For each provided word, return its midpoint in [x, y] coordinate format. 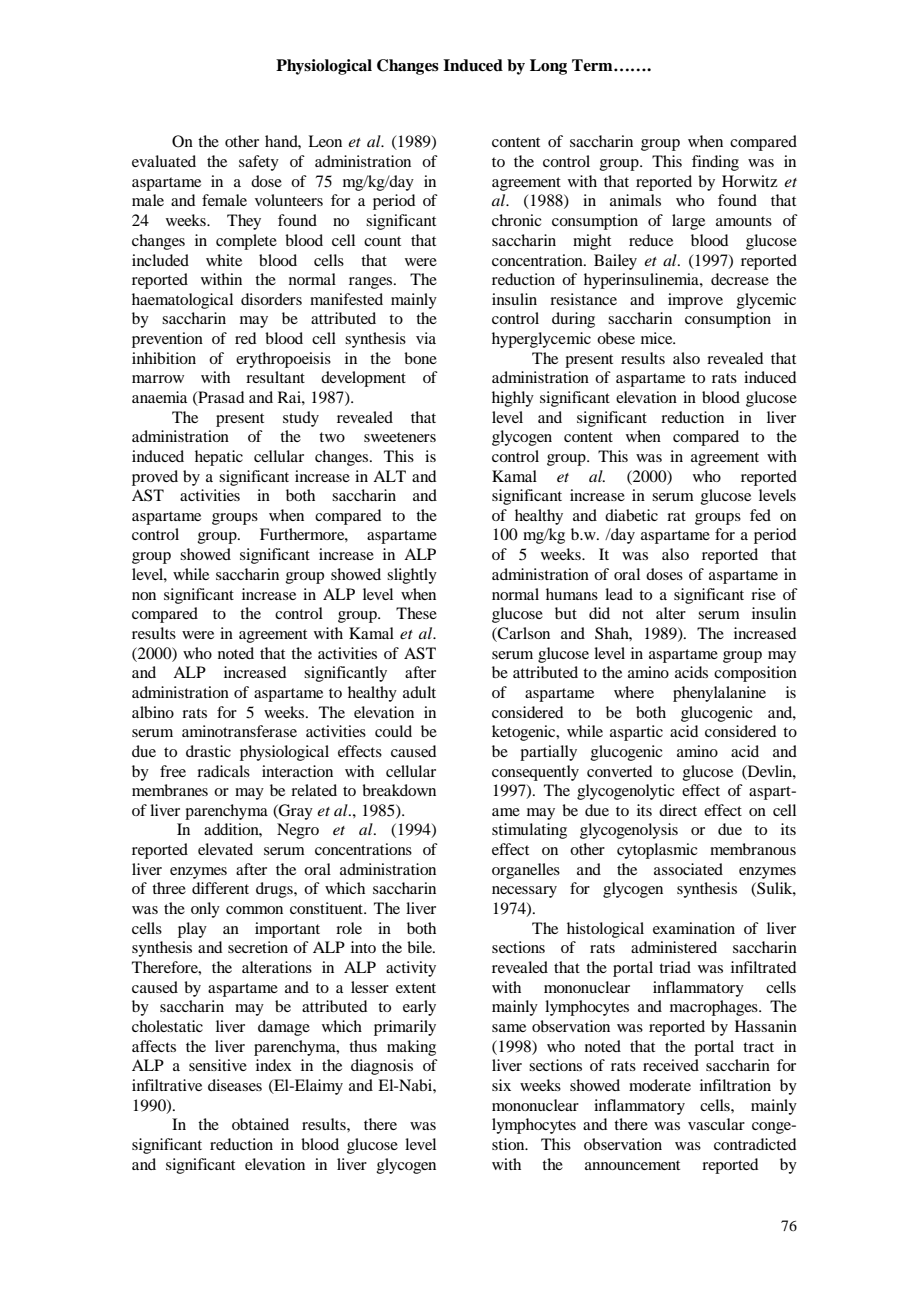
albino [153, 712]
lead [619, 594]
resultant [275, 377]
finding [715, 163]
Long [548, 67]
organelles [526, 871]
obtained [260, 1124]
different [220, 888]
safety [259, 163]
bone [420, 358]
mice [658, 338]
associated [688, 869]
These [416, 613]
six [501, 1085]
